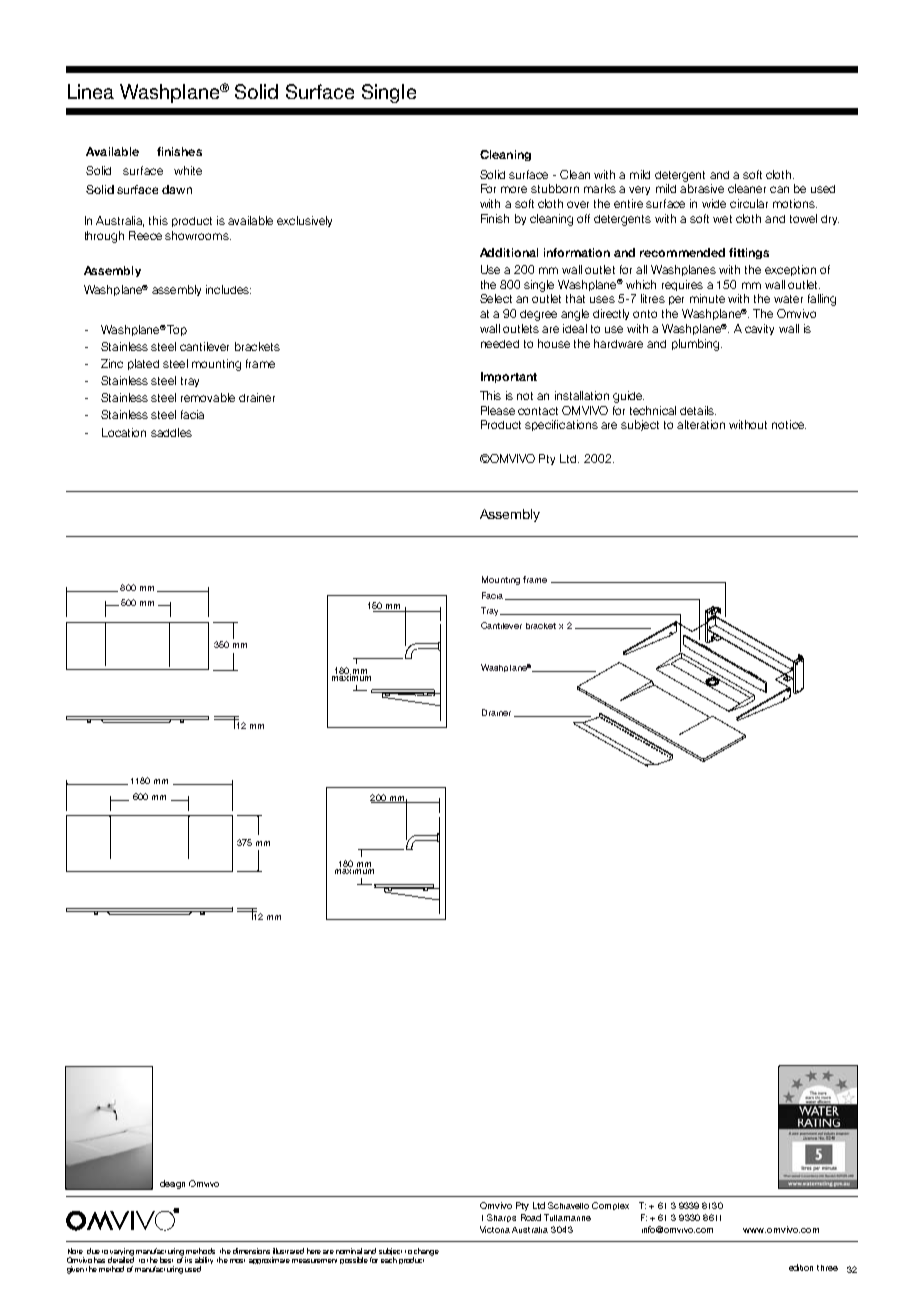  What do you see at coordinates (701, 424) in the screenshot?
I see `alteration` at bounding box center [701, 424].
